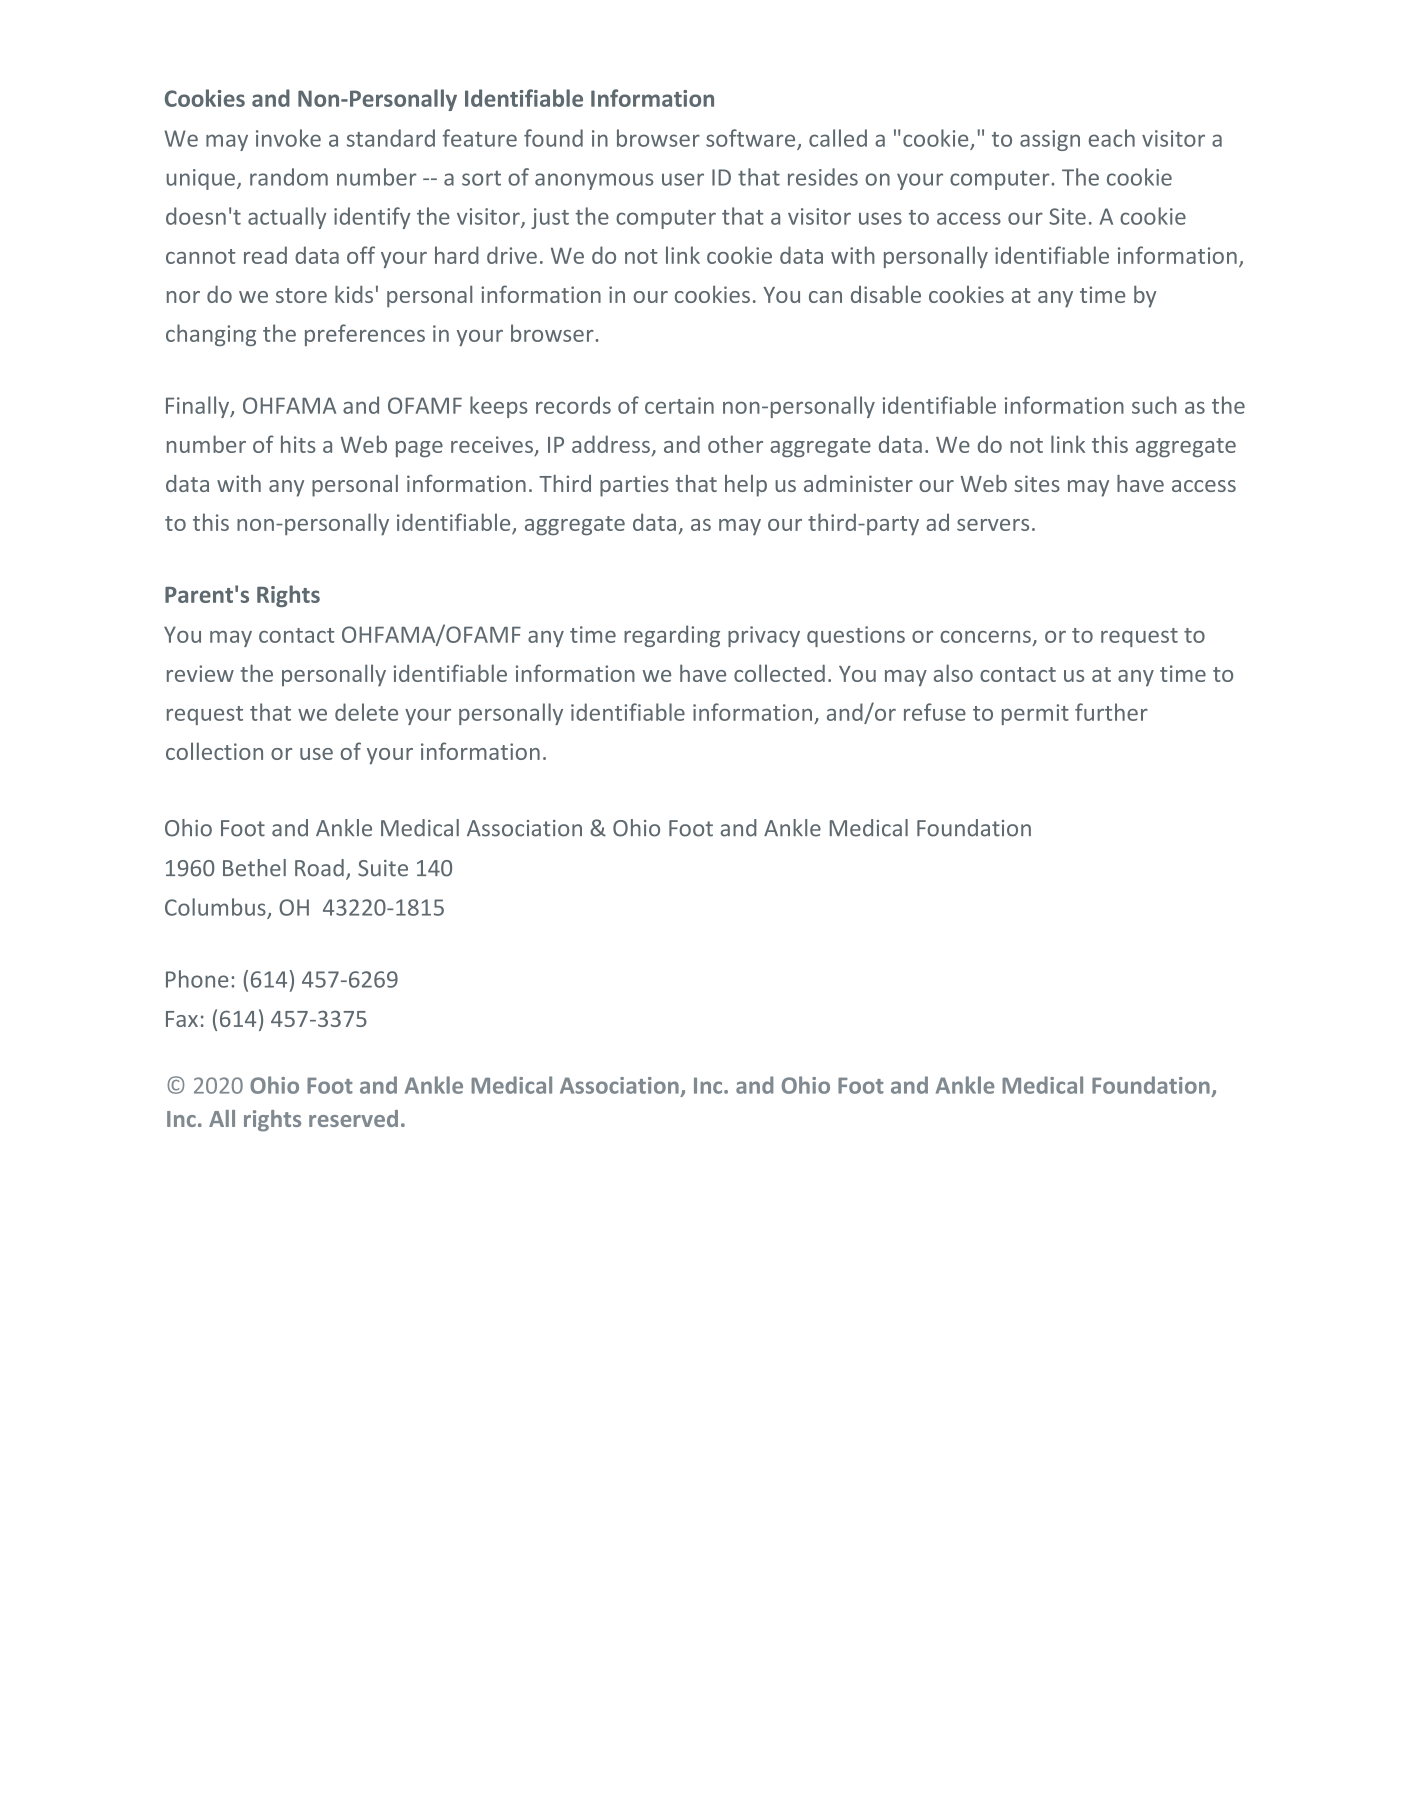 This page has width=1406, height=1819. Describe the element at coordinates (985, 637) in the page. I see `concerns` at that location.
